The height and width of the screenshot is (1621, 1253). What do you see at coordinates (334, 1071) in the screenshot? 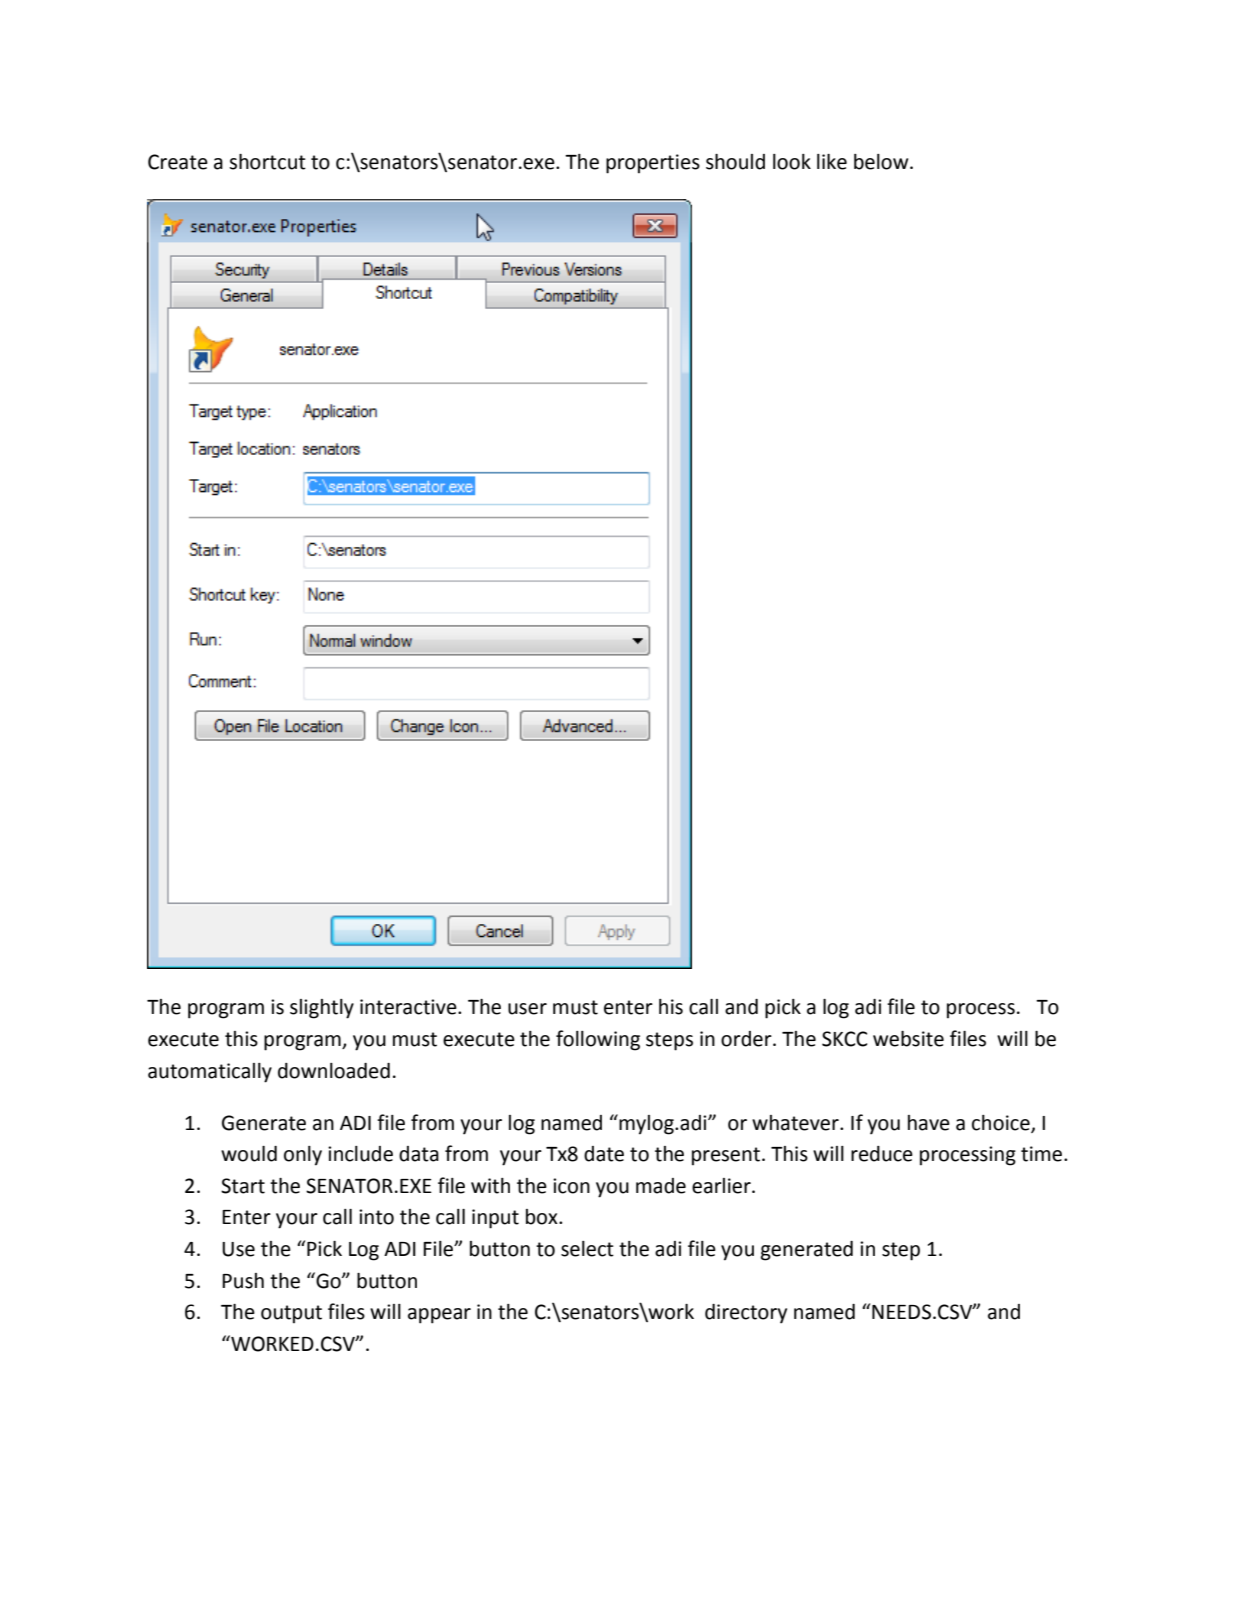
I see `downloaded` at bounding box center [334, 1071].
